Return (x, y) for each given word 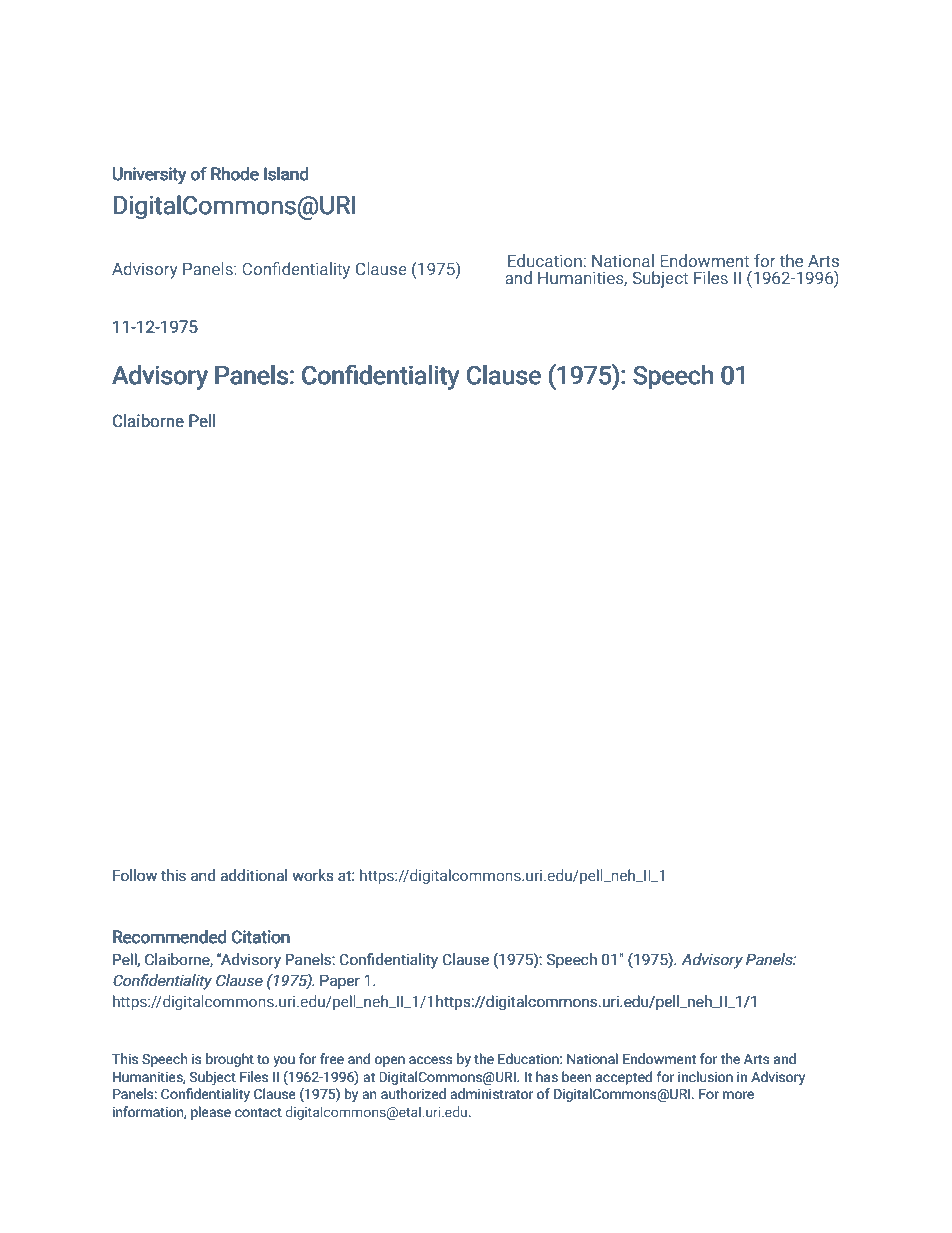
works (313, 875)
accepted (624, 1078)
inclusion (705, 1077)
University (150, 175)
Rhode (235, 174)
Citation (261, 937)
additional (253, 875)
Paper (340, 981)
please (211, 1113)
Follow (135, 875)
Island (286, 174)
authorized (413, 1094)
